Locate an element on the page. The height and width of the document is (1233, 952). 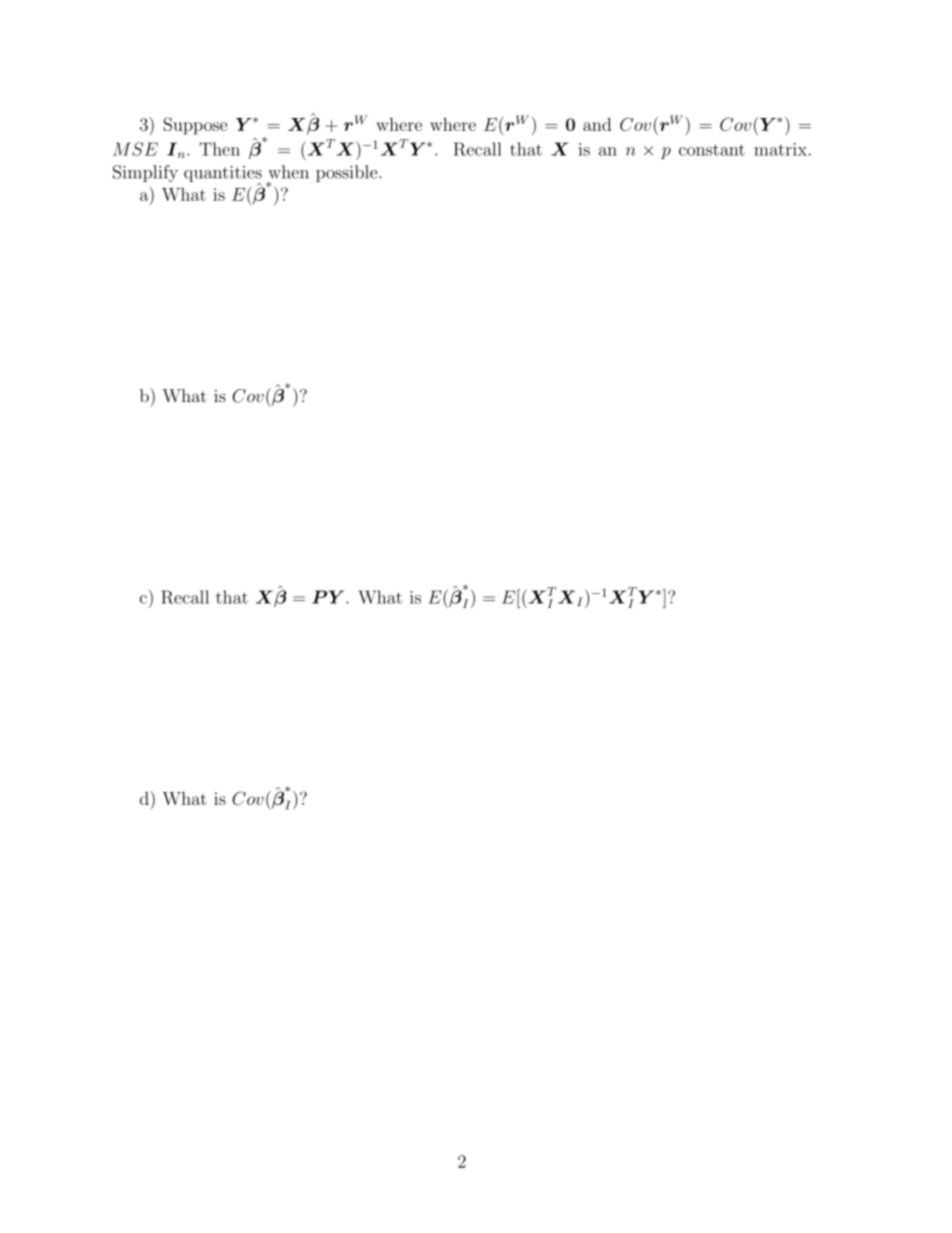
and is located at coordinates (597, 124).
